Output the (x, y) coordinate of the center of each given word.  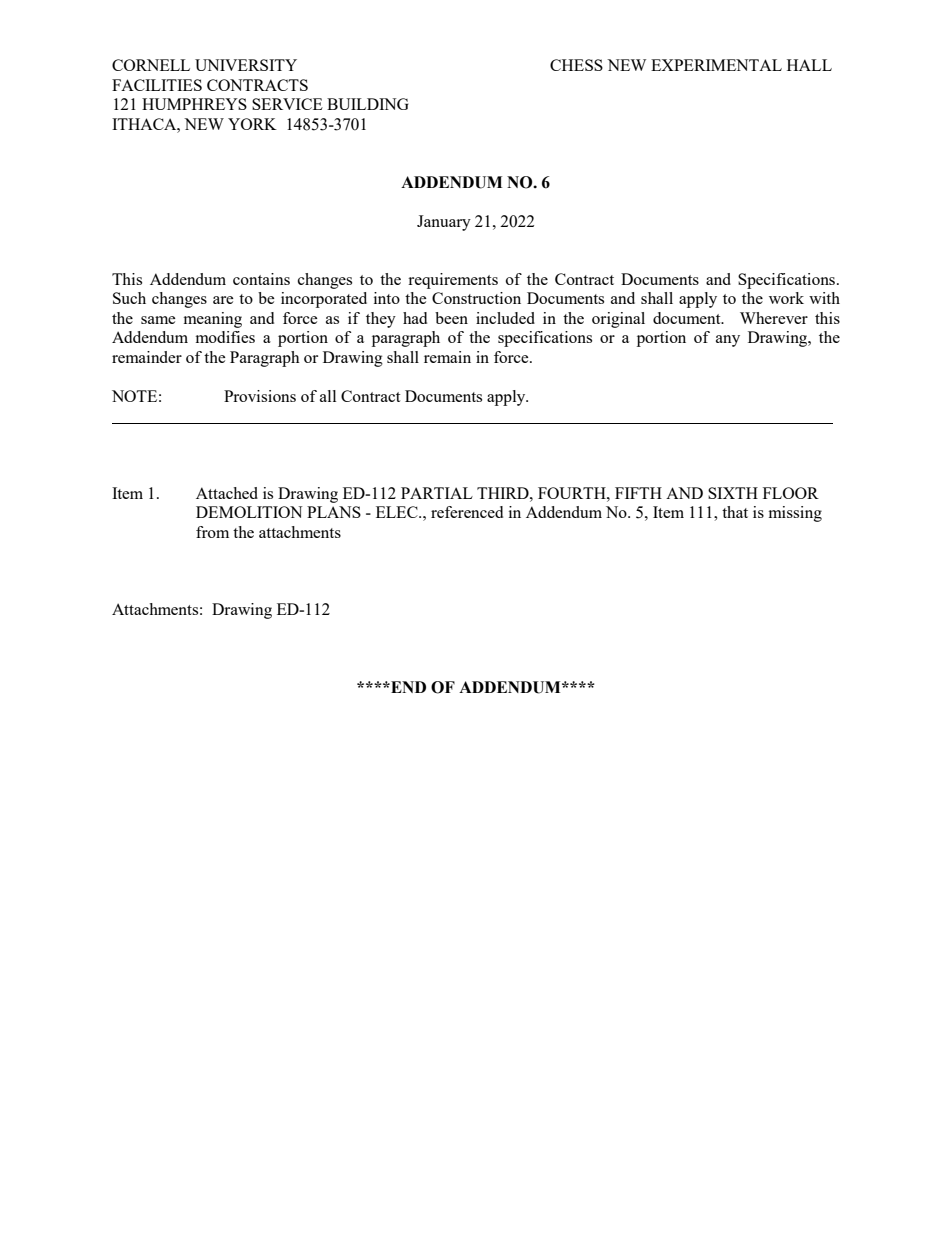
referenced (467, 512)
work (786, 298)
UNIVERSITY (246, 65)
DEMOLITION (249, 512)
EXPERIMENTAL (716, 65)
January (444, 223)
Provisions (260, 396)
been (451, 318)
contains (261, 279)
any (728, 341)
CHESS (576, 65)
